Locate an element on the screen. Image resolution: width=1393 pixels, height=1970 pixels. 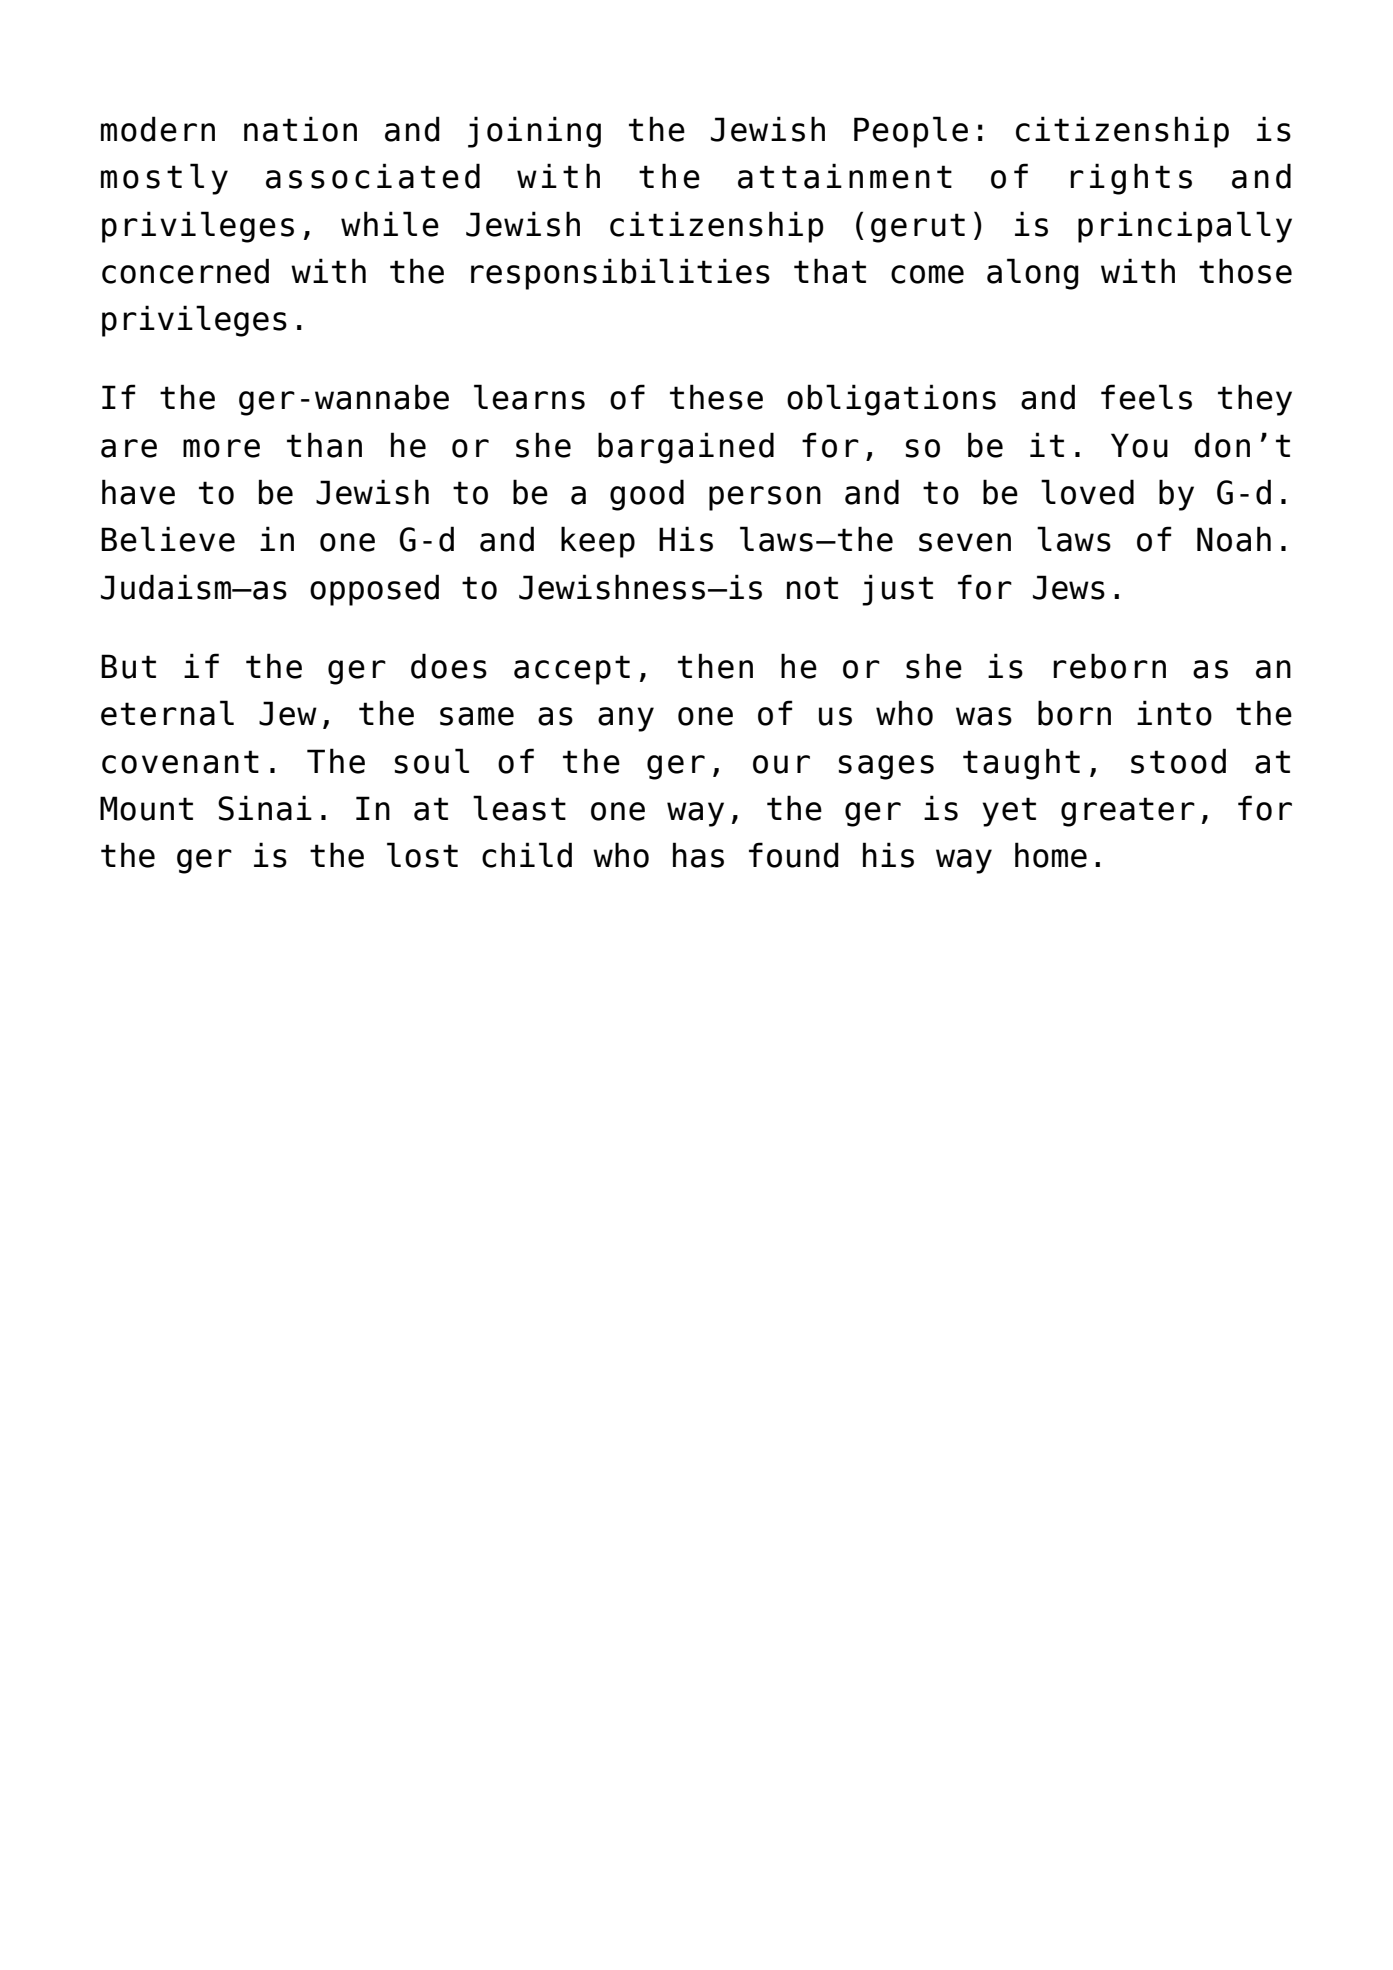
have is located at coordinates (138, 492).
